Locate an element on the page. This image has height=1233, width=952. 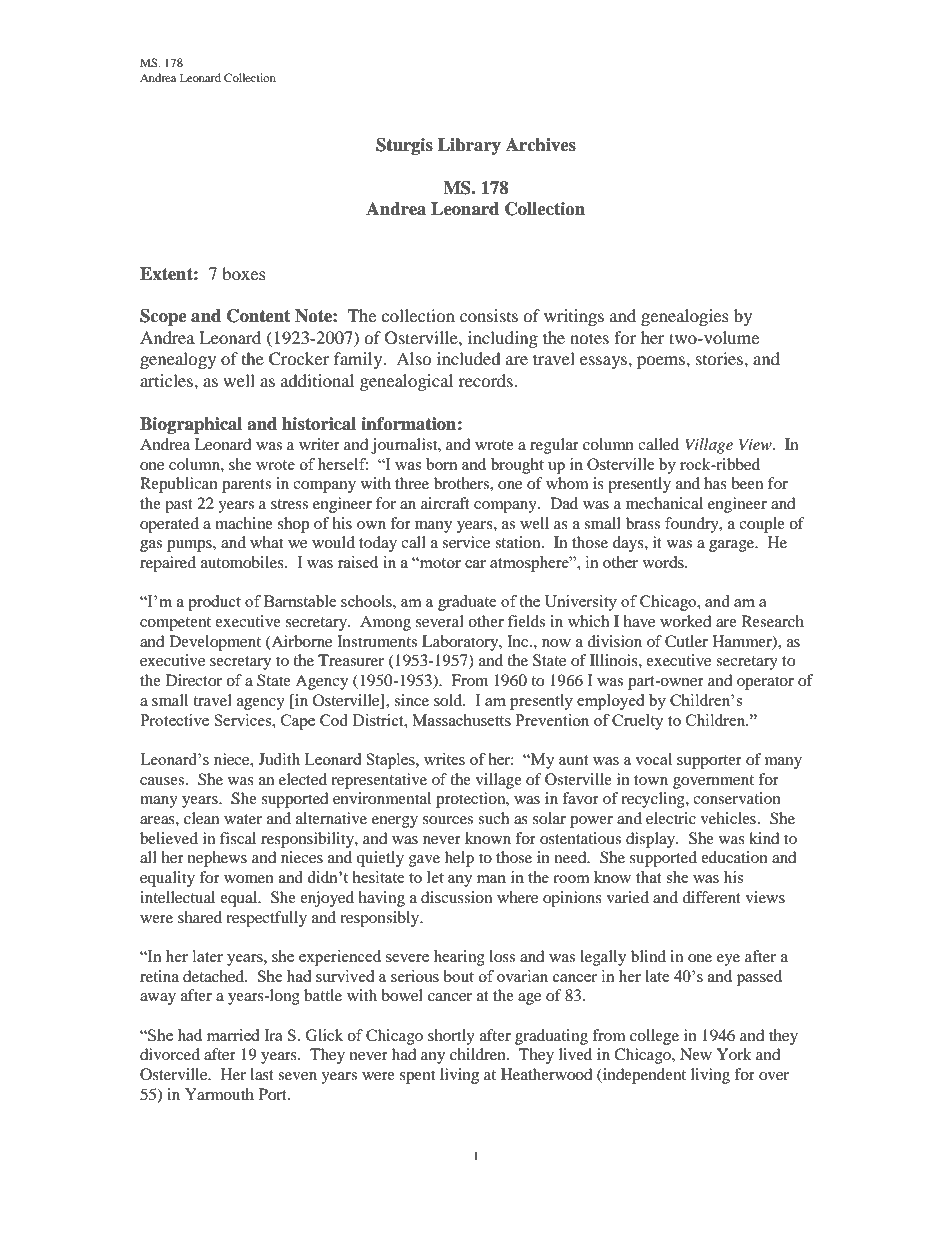
foundry is located at coordinates (693, 525).
